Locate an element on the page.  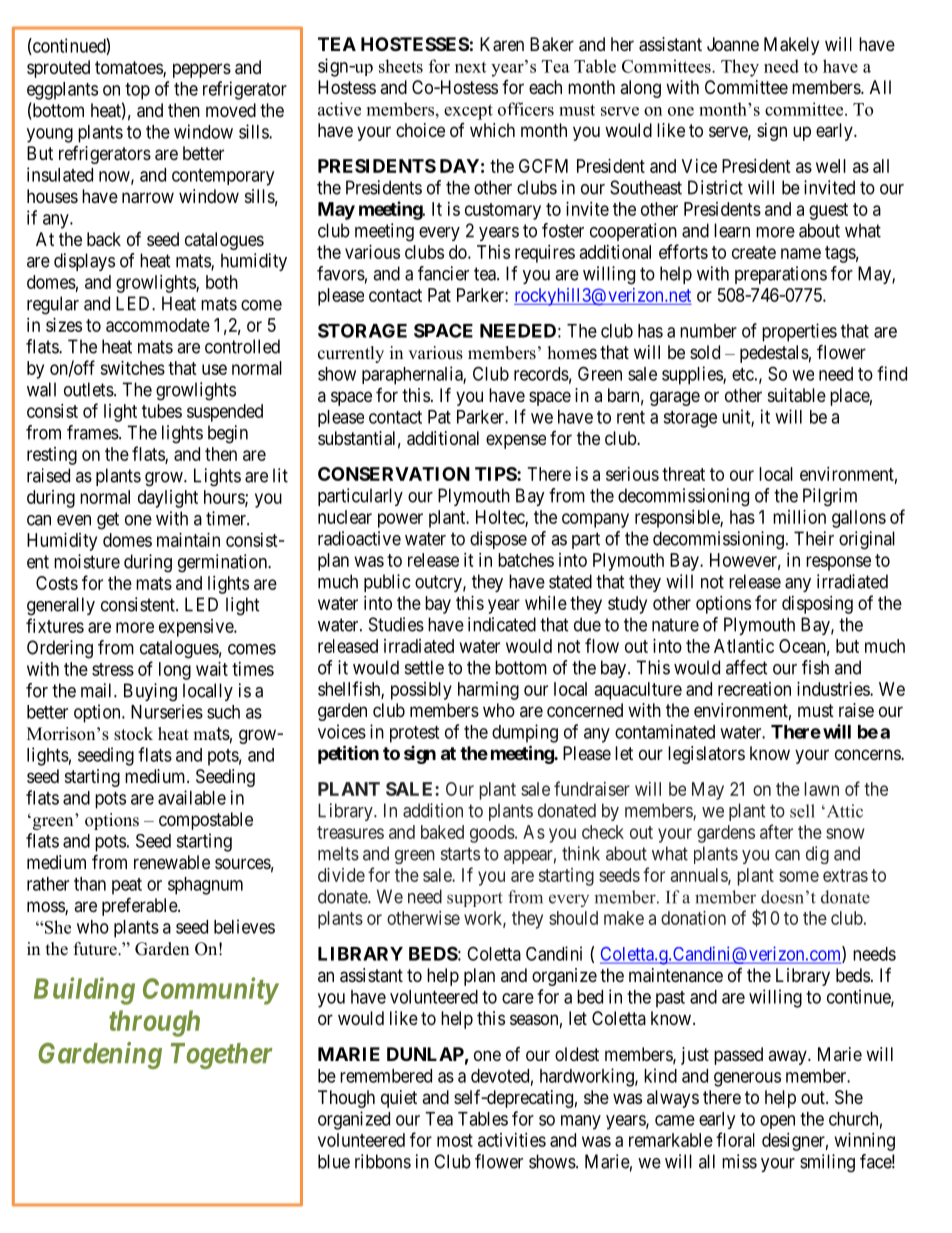
renewable is located at coordinates (172, 862).
